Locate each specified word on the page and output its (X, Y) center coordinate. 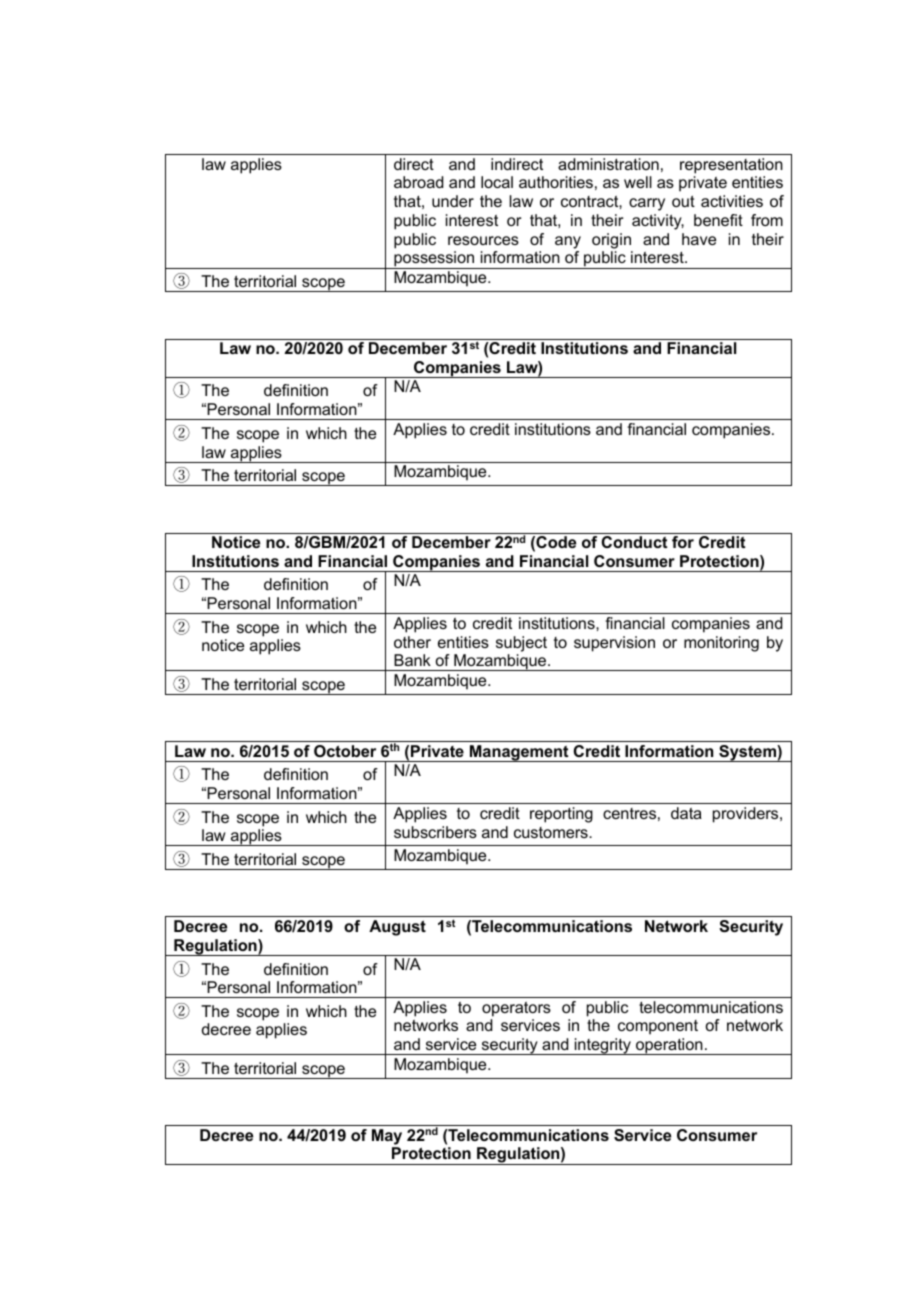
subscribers (435, 832)
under (453, 201)
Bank (412, 660)
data (686, 813)
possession (434, 260)
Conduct (634, 542)
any (568, 242)
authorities (556, 182)
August (397, 928)
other (412, 642)
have (699, 239)
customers (552, 832)
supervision (614, 644)
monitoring (721, 644)
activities (732, 201)
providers (747, 815)
